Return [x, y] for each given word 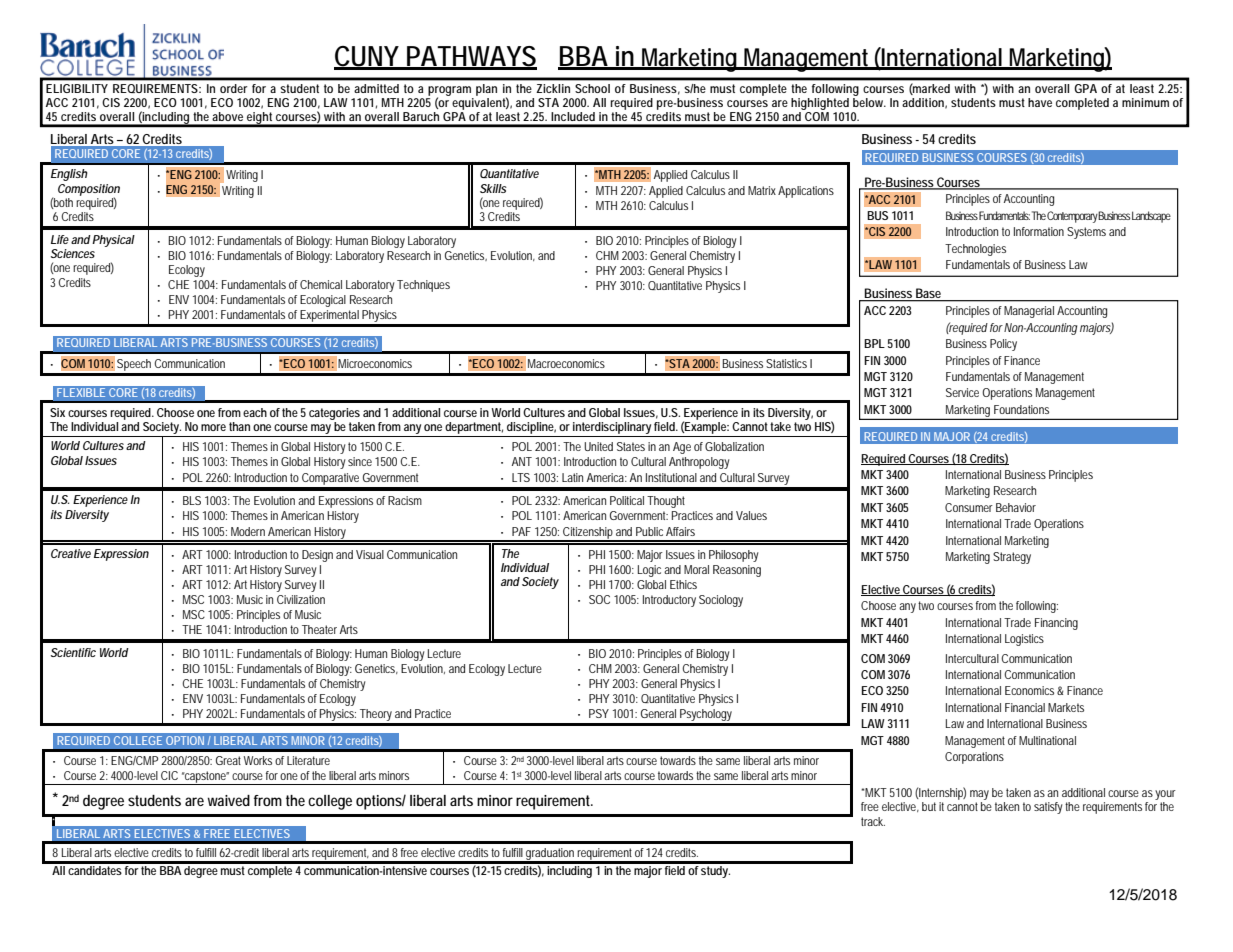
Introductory [669, 601]
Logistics [1024, 640]
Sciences [73, 253]
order [233, 88]
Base [929, 294]
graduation [550, 855]
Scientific [73, 652]
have [1040, 102]
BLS [192, 500]
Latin [572, 477]
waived [229, 800]
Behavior [1016, 507]
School [592, 88]
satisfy [1050, 808]
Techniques [423, 286]
